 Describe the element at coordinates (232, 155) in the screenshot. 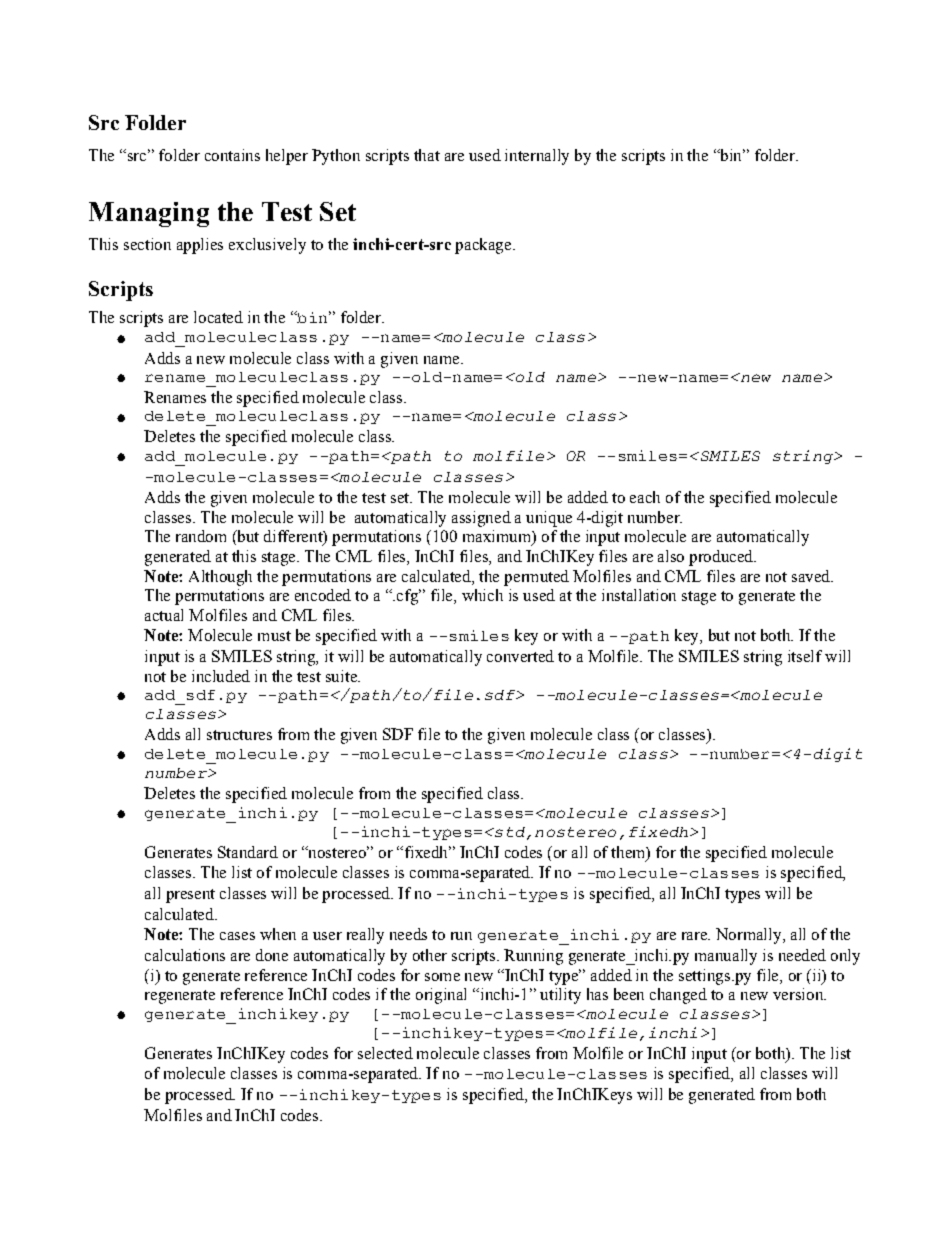

I see `contains` at that location.
